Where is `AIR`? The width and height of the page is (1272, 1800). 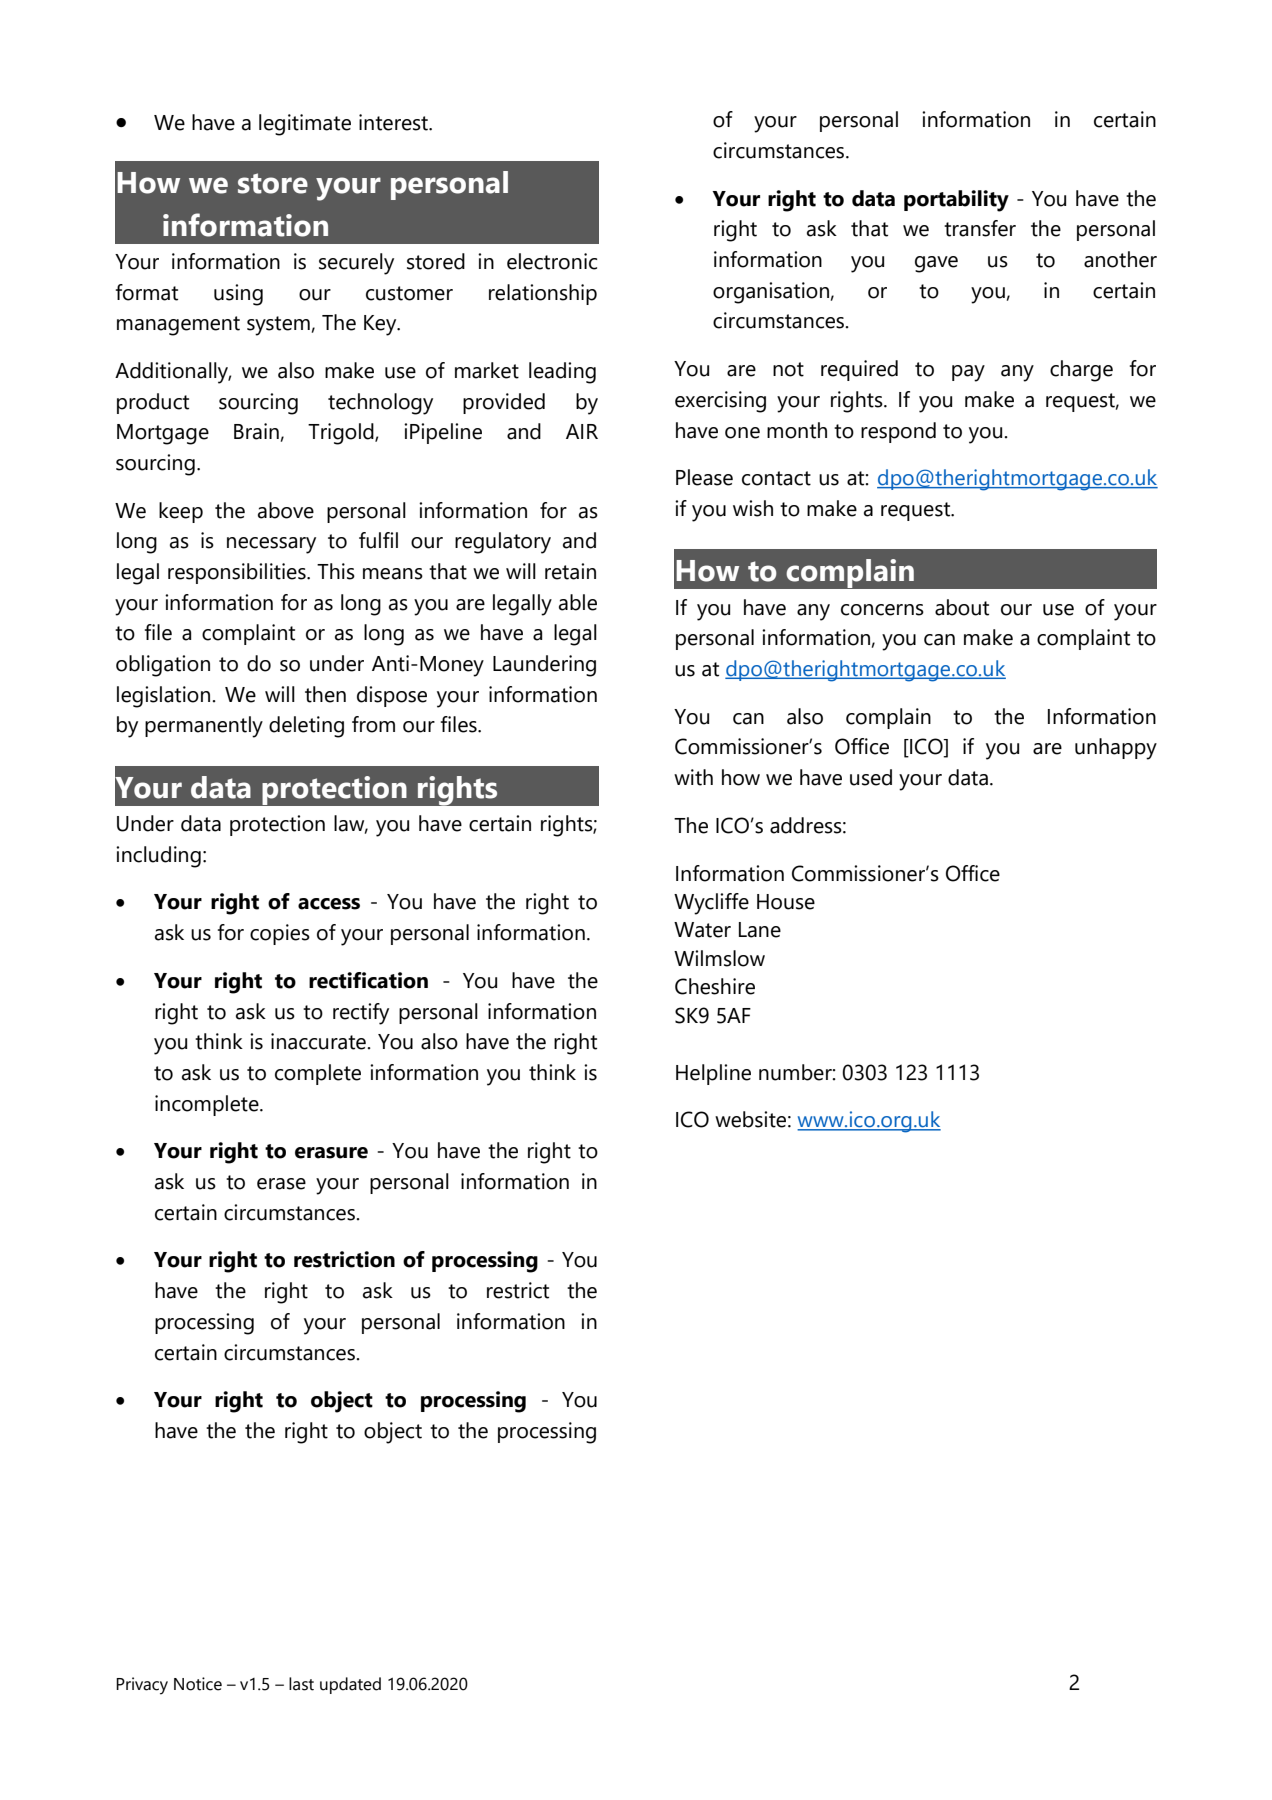 AIR is located at coordinates (582, 431).
